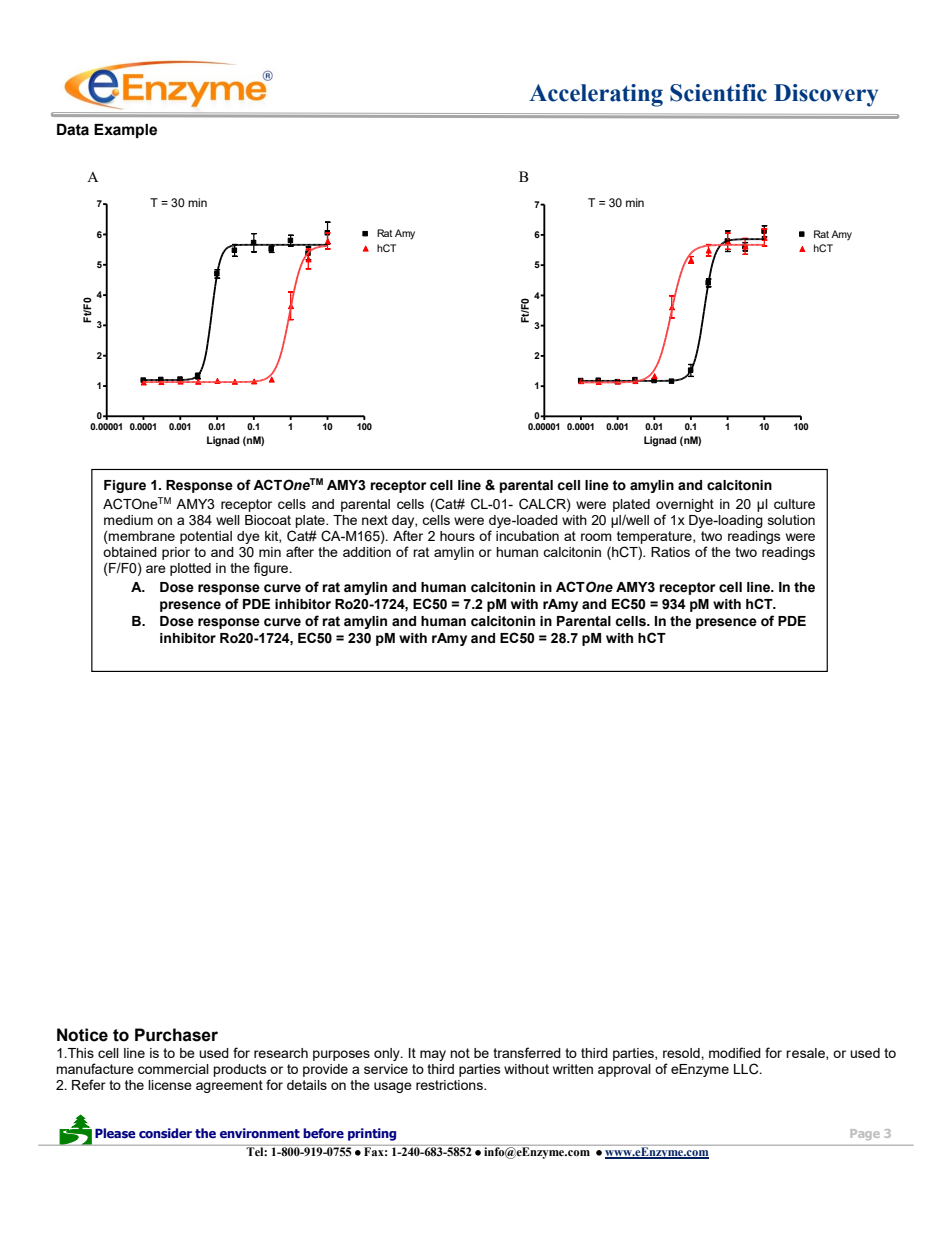 This screenshot has width=952, height=1233. I want to click on Scientific, so click(718, 93).
